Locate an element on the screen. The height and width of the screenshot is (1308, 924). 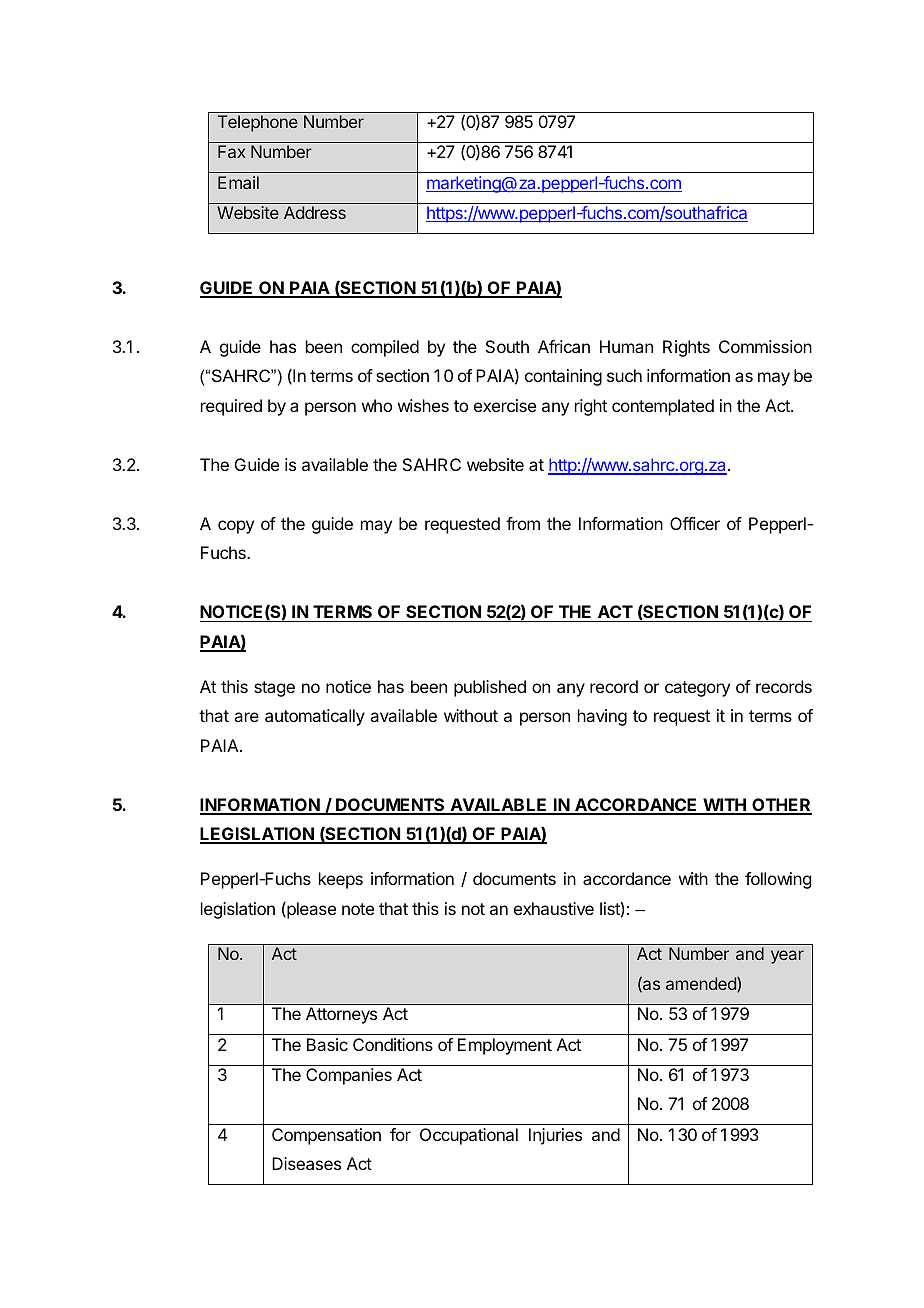
Compensation is located at coordinates (326, 1136).
